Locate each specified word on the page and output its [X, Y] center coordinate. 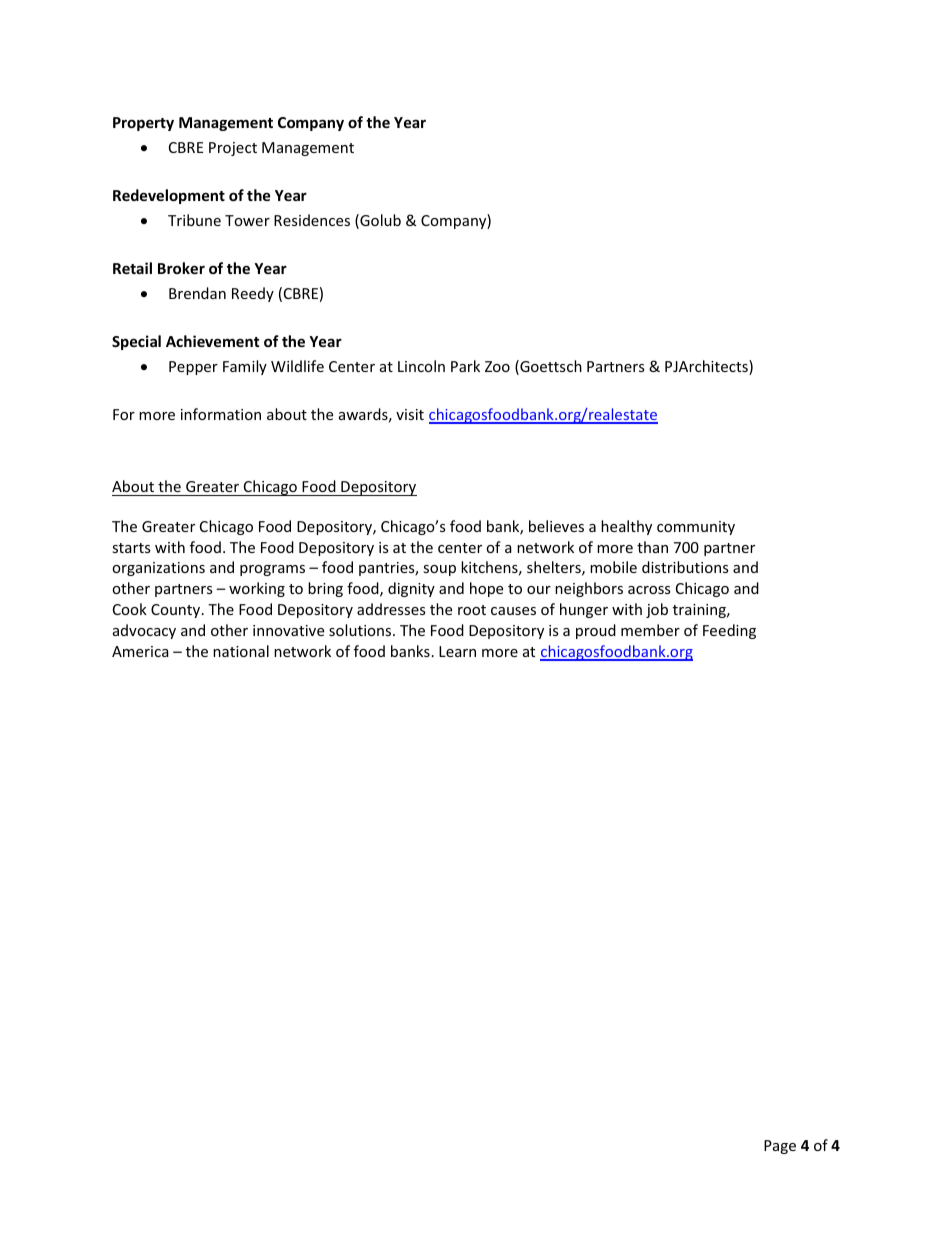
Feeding [729, 631]
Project [233, 149]
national [241, 651]
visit [410, 414]
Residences [312, 220]
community [696, 528]
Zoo [497, 366]
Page [780, 1147]
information [221, 414]
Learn [457, 651]
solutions [361, 630]
